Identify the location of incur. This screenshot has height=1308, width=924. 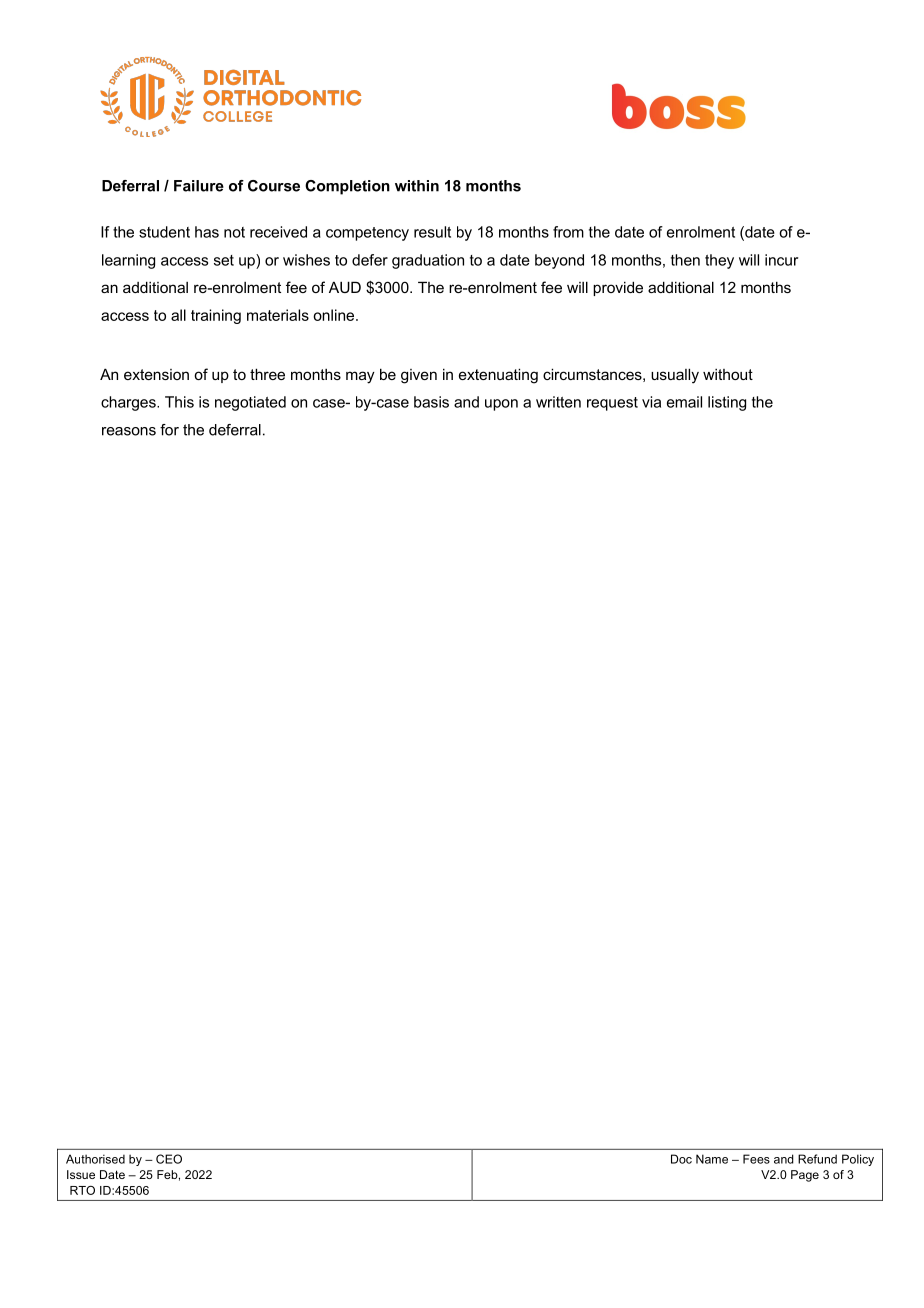
(781, 260).
